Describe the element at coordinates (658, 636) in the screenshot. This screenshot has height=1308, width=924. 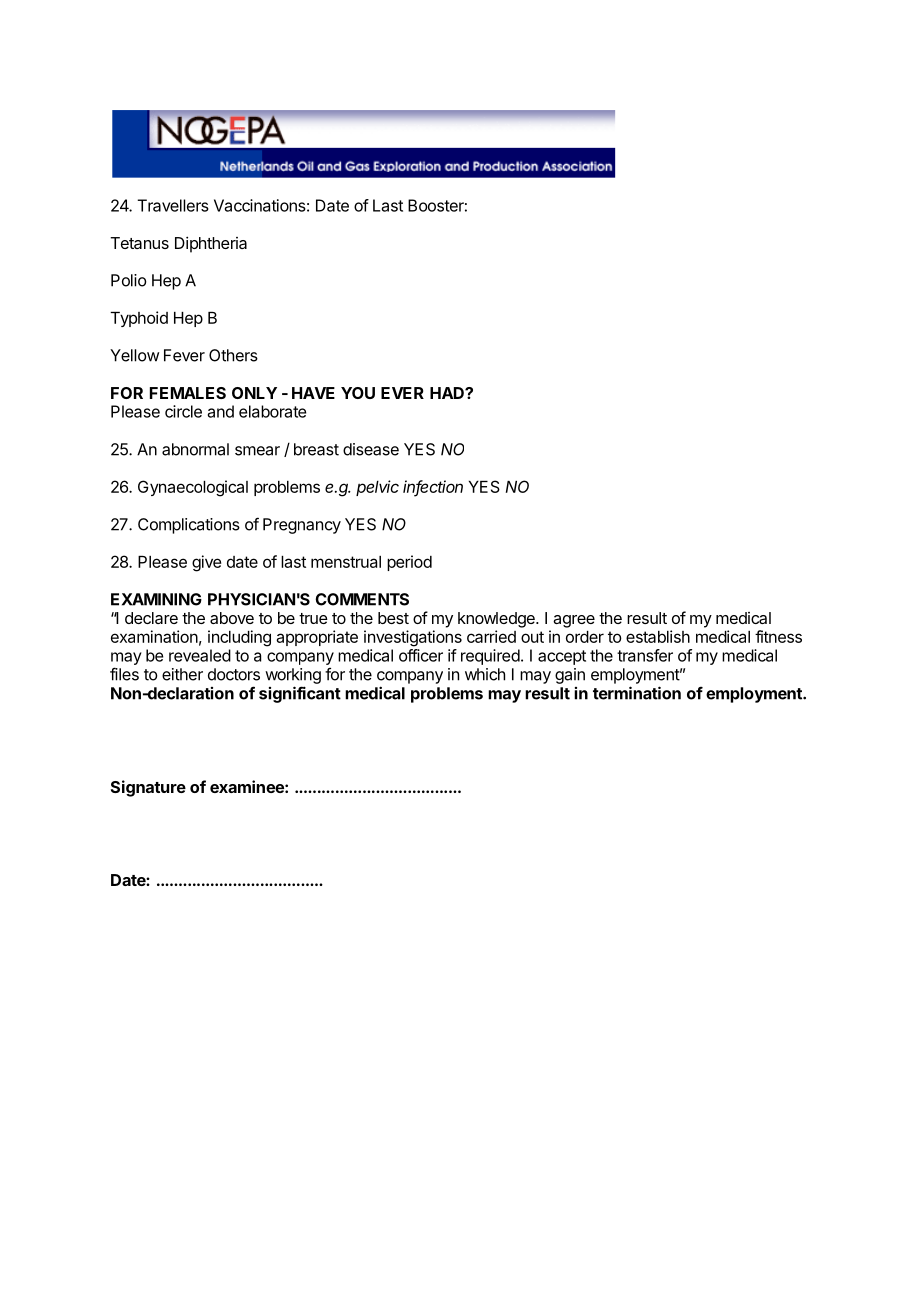
I see `establish` at that location.
